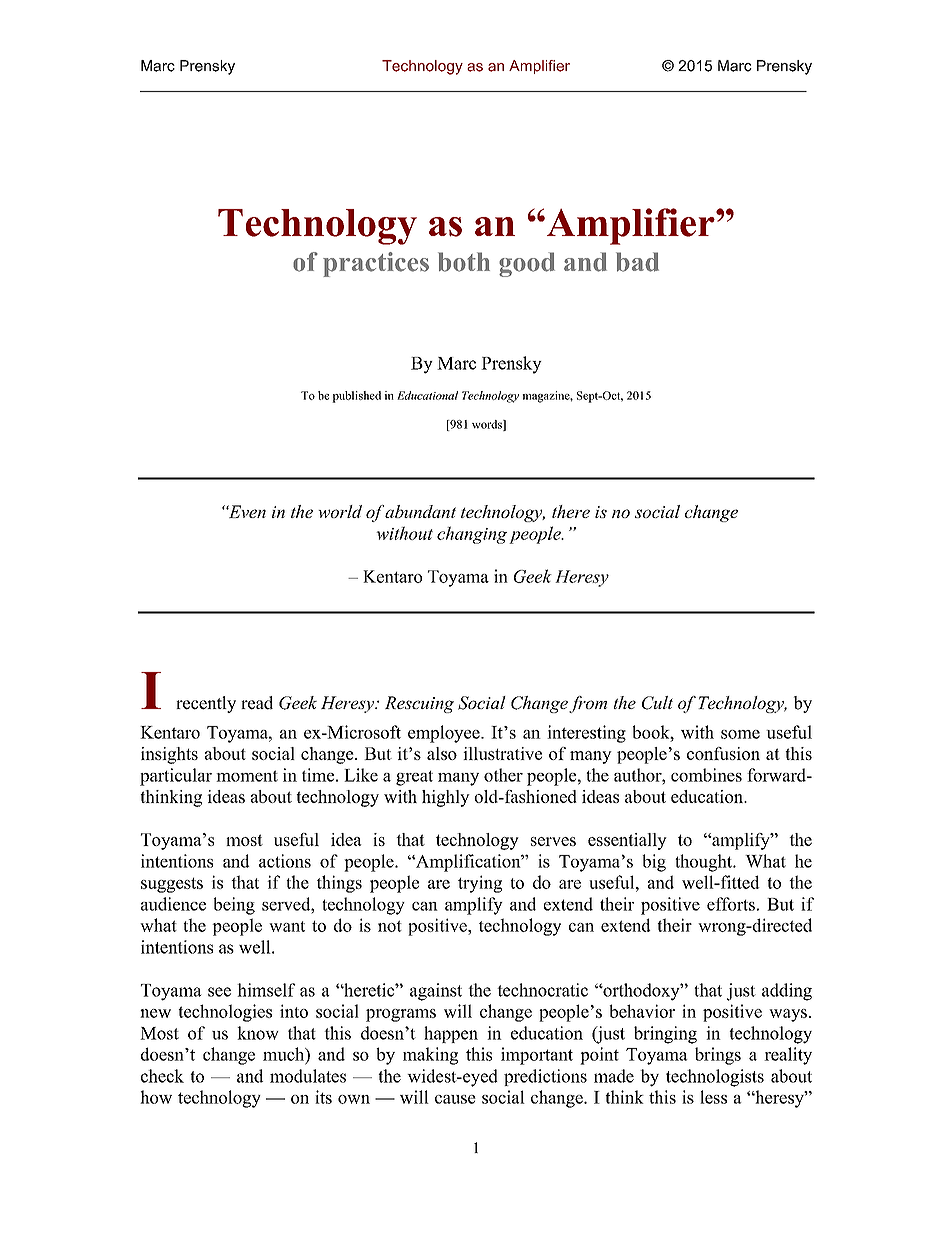 This screenshot has height=1233, width=952. Describe the element at coordinates (419, 704) in the screenshot. I see `Rescuing` at that location.
